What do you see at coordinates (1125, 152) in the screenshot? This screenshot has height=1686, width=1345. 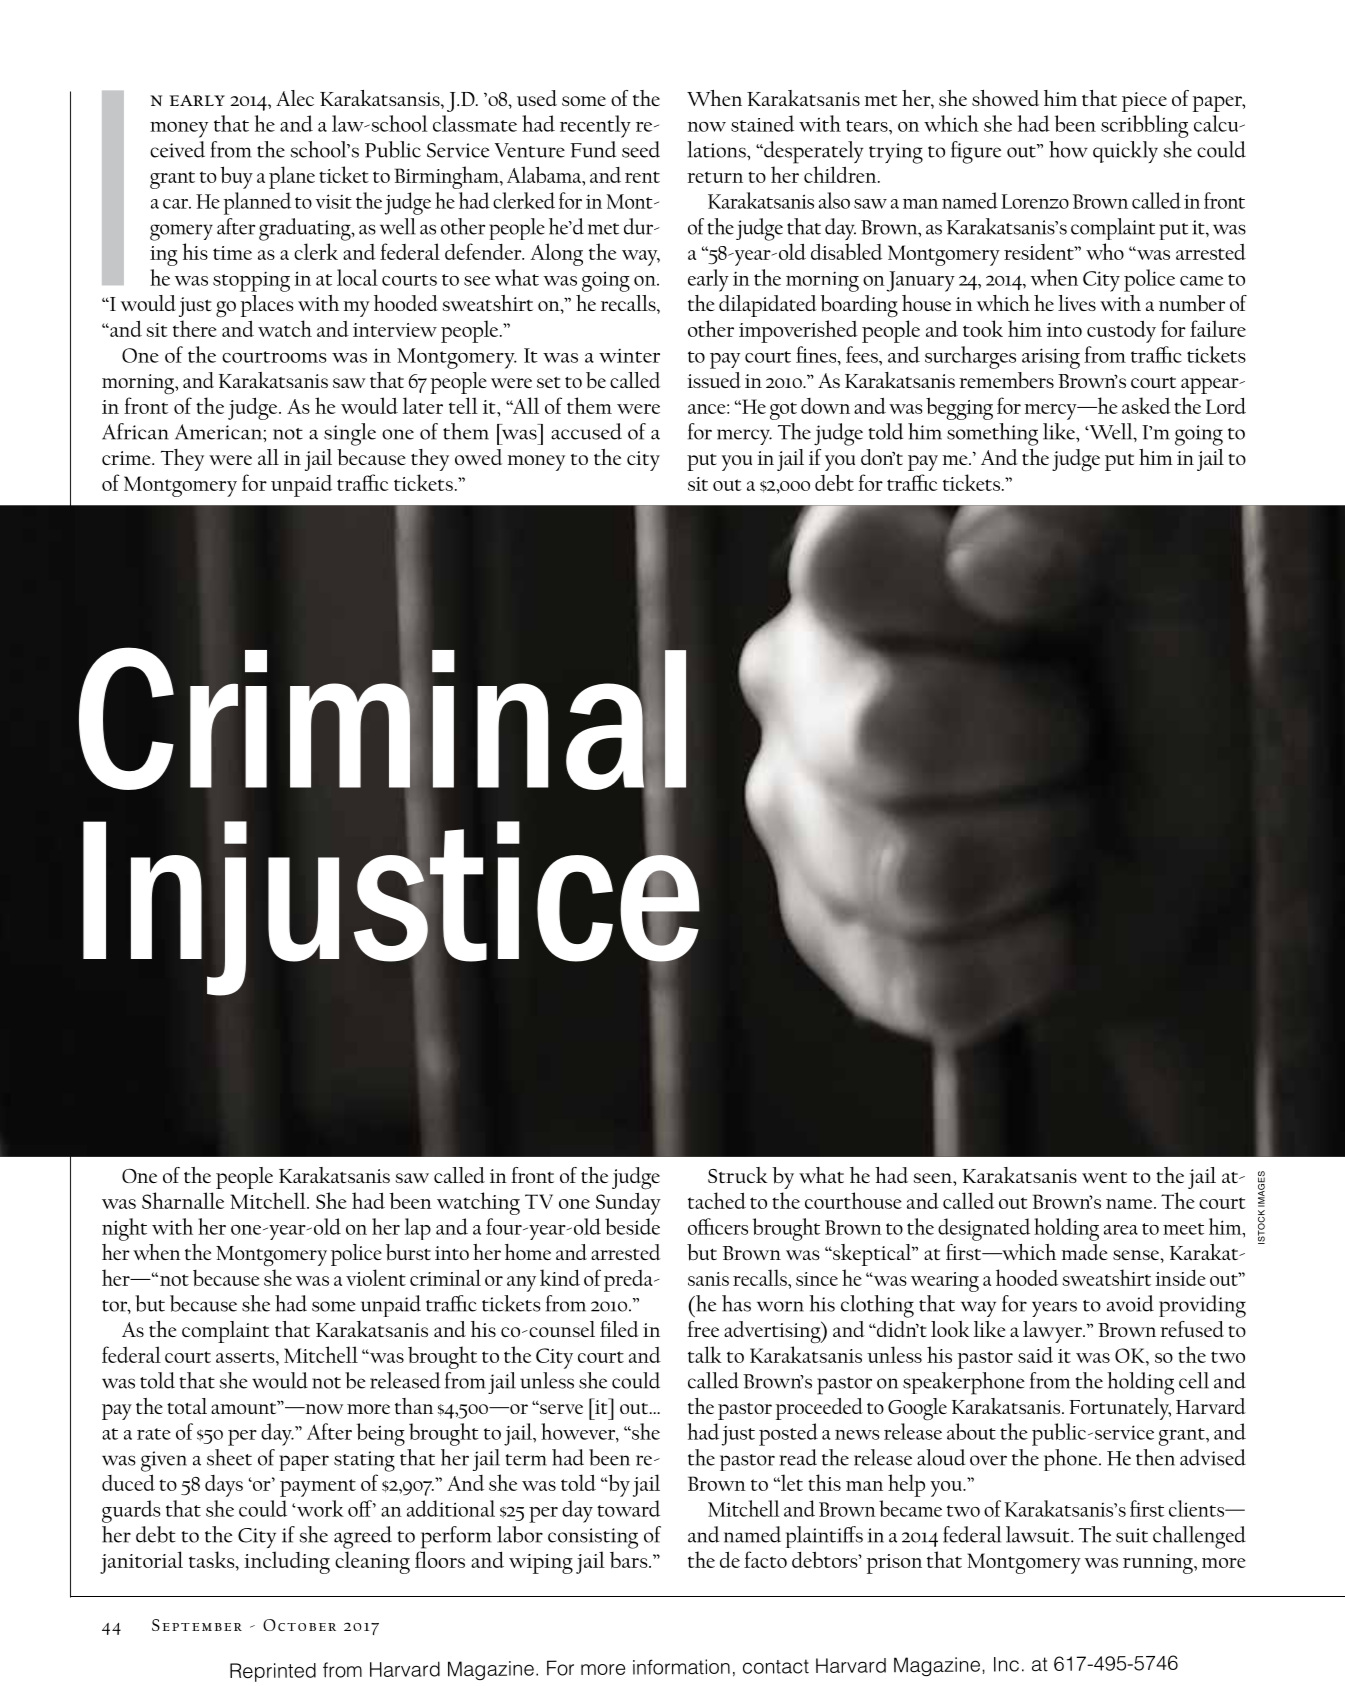 I see `quickly` at bounding box center [1125, 152].
